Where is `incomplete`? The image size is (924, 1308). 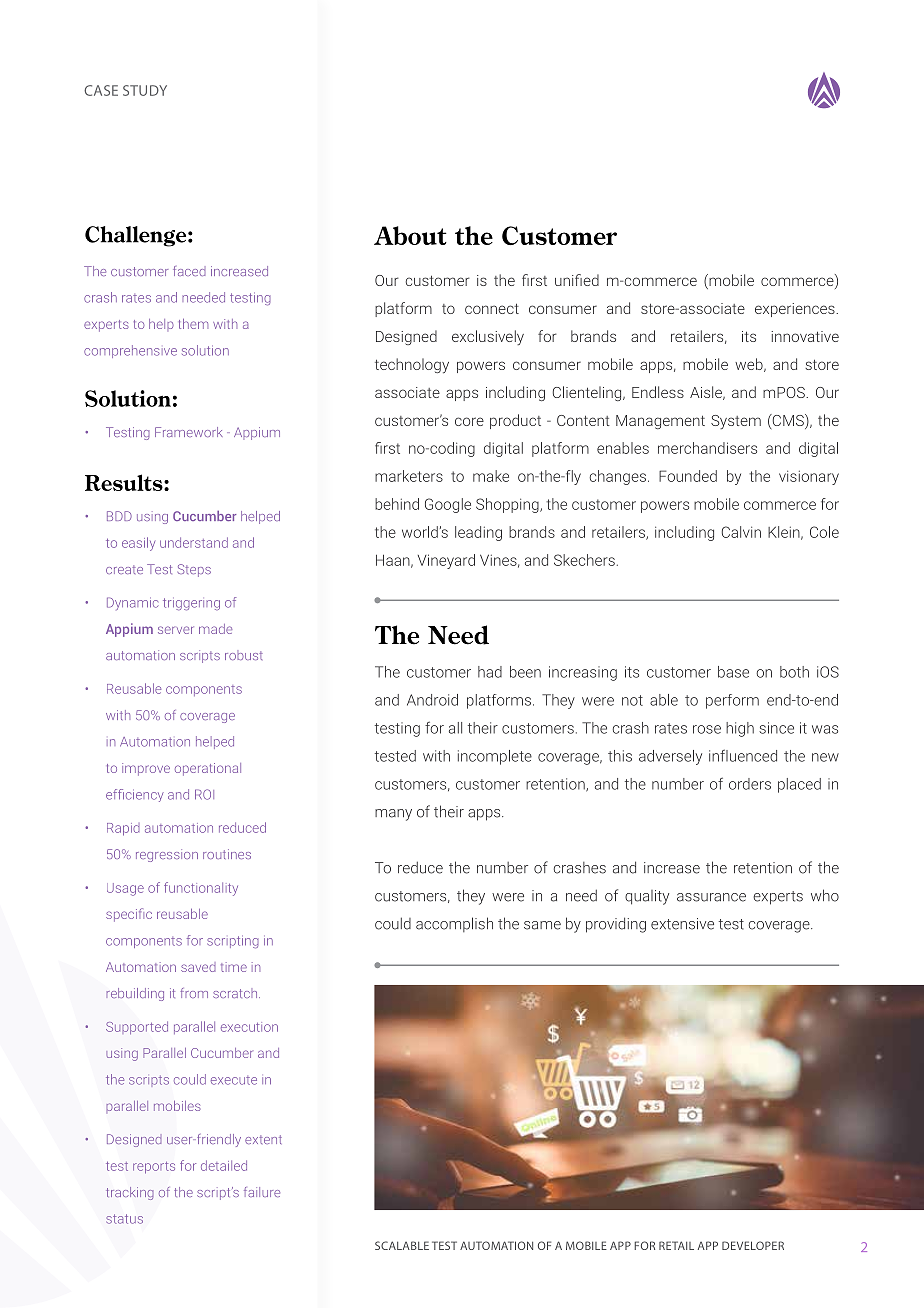
incomplete is located at coordinates (495, 757).
